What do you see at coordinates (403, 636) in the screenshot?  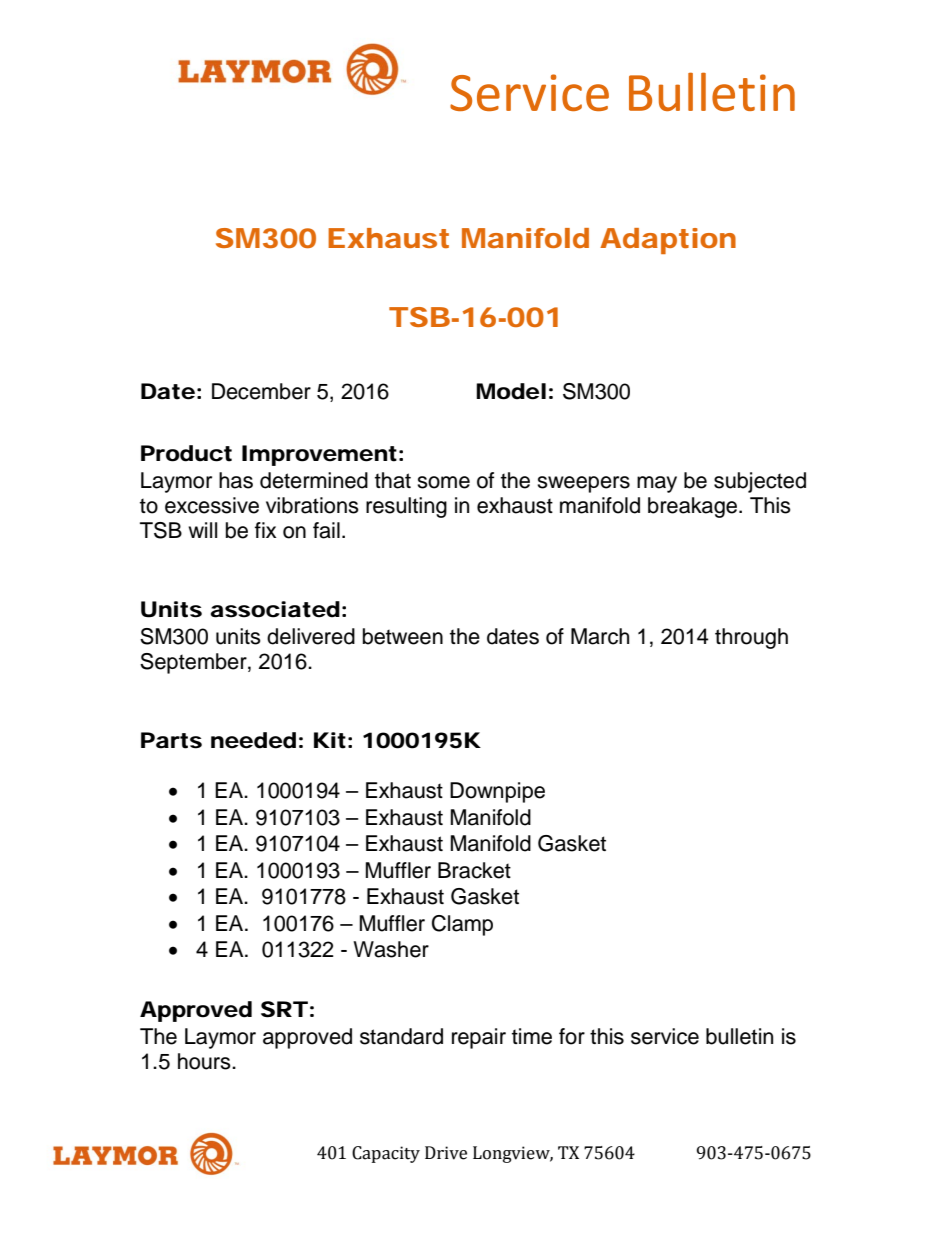 I see `between` at bounding box center [403, 636].
